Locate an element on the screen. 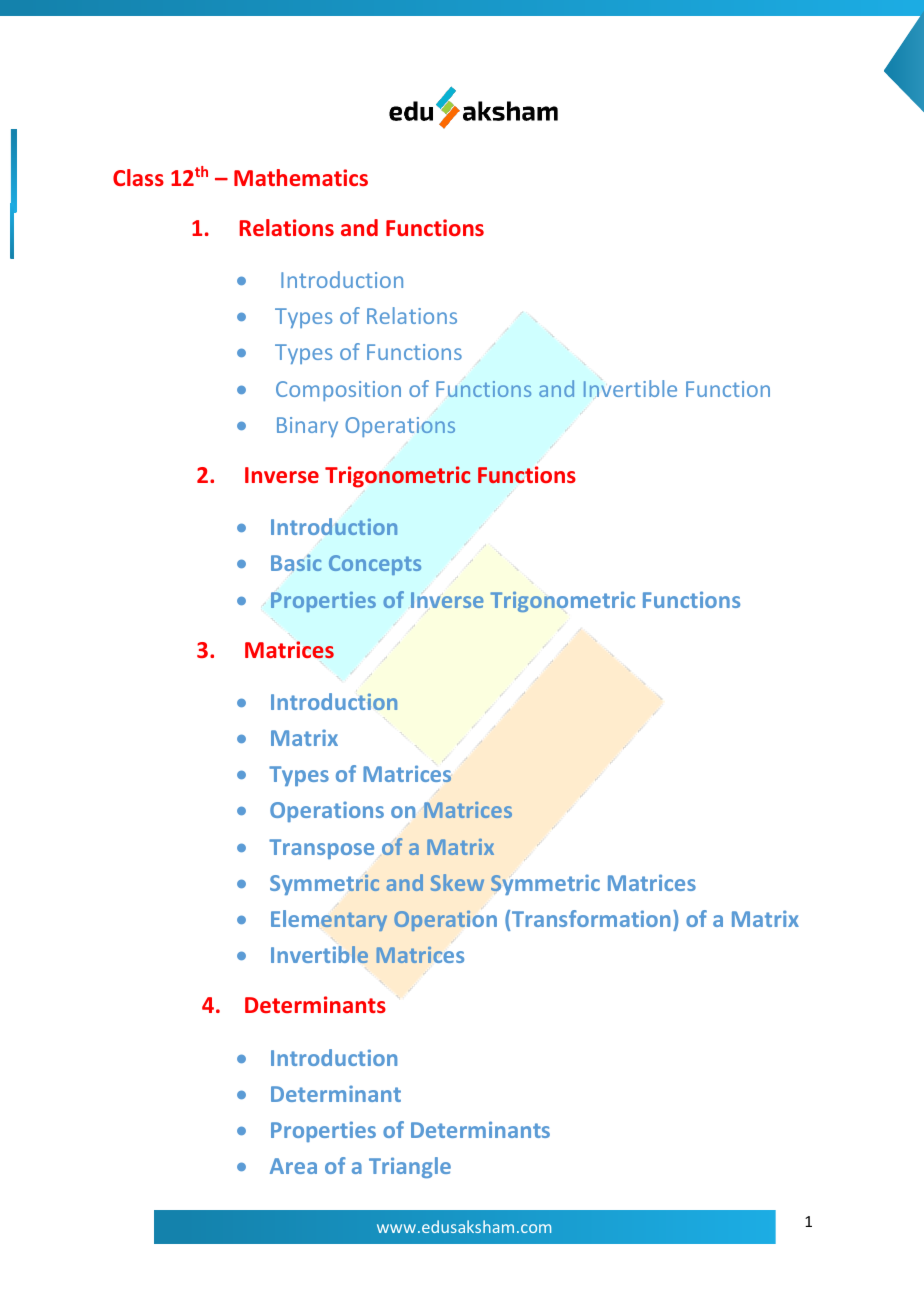 The width and height of the screenshot is (924, 1308). Mathematics is located at coordinates (301, 177).
